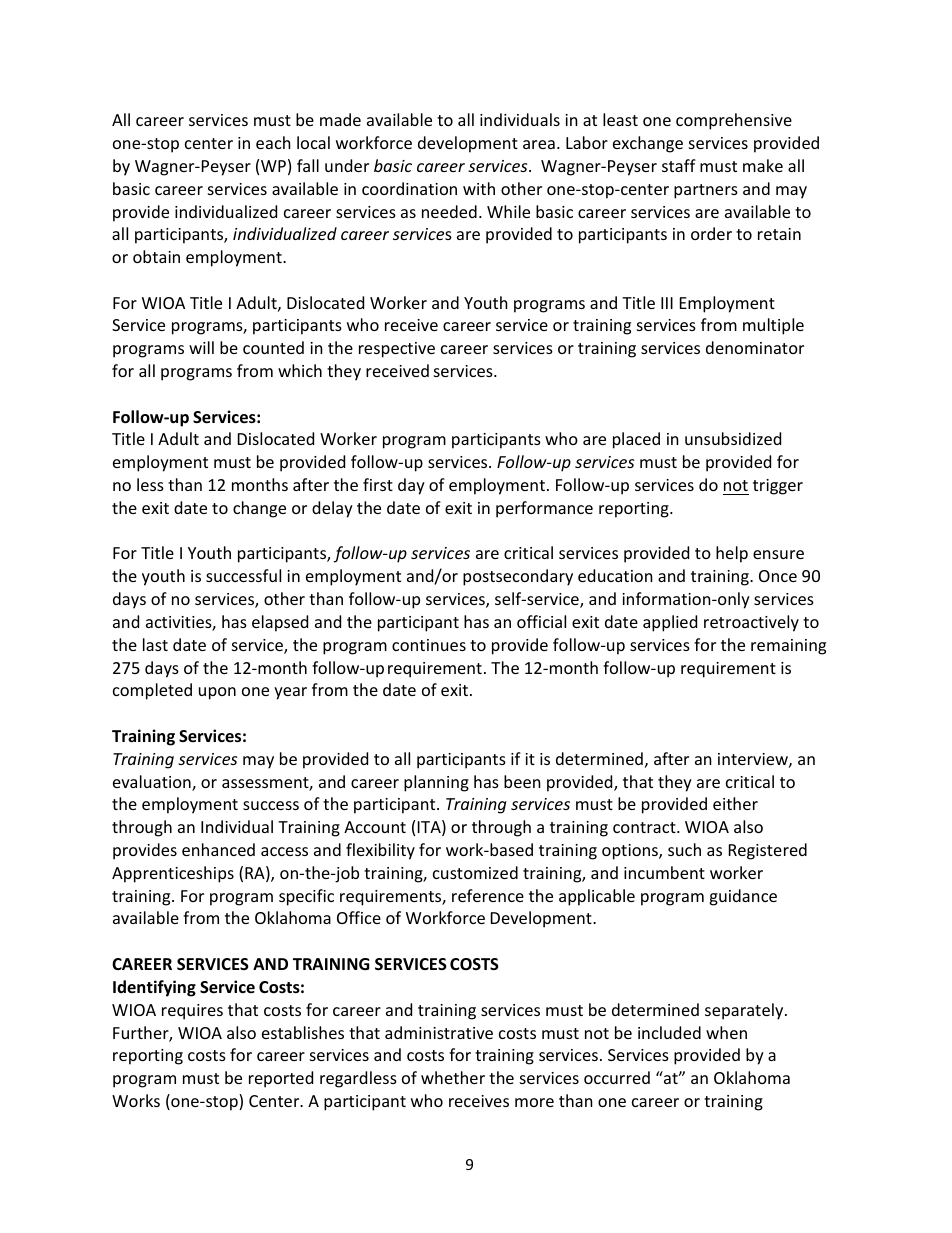 Image resolution: width=952 pixels, height=1233 pixels. What do you see at coordinates (479, 188) in the image?
I see `with` at bounding box center [479, 188].
